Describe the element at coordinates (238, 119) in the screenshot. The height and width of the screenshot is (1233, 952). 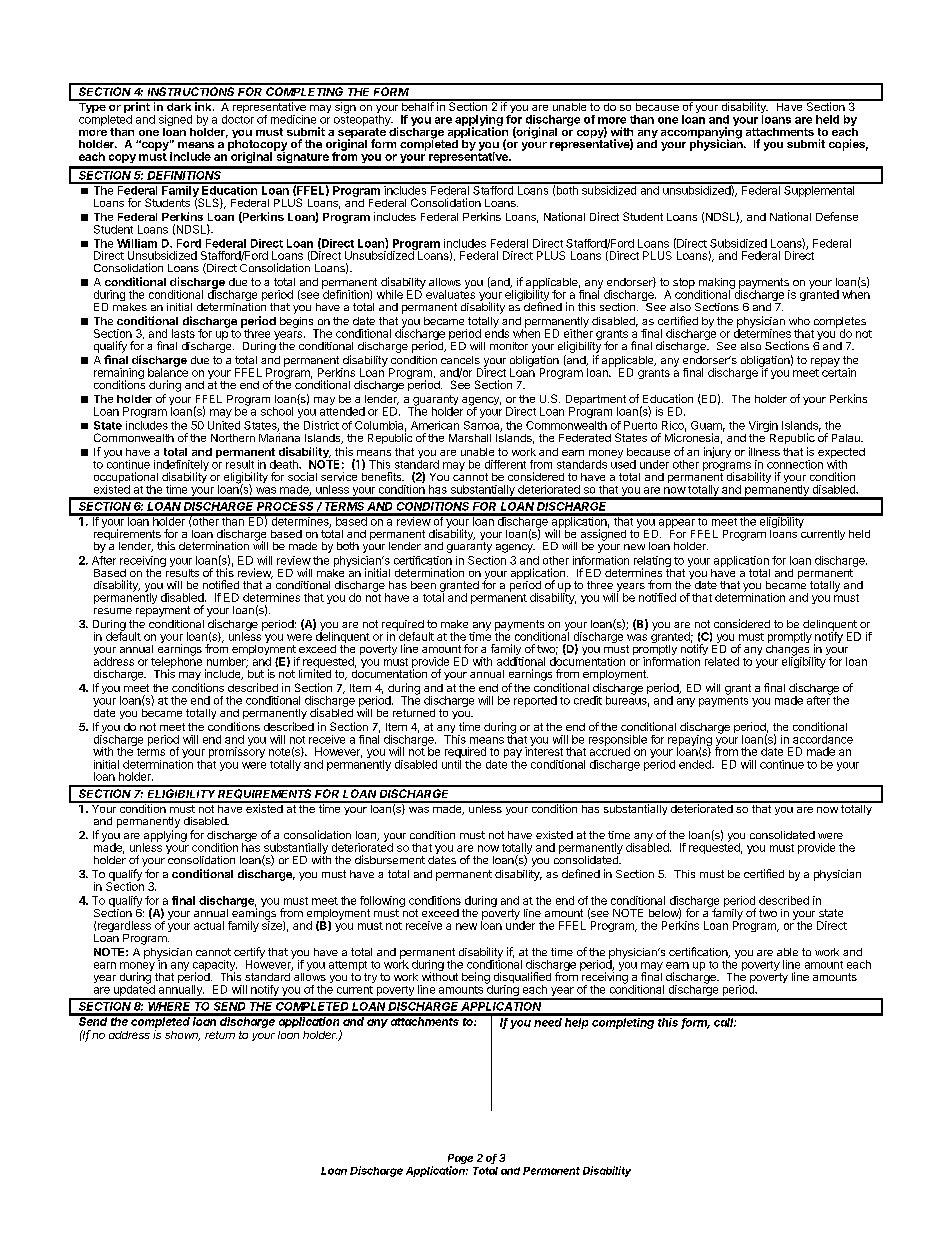
I see `doctor` at that location.
